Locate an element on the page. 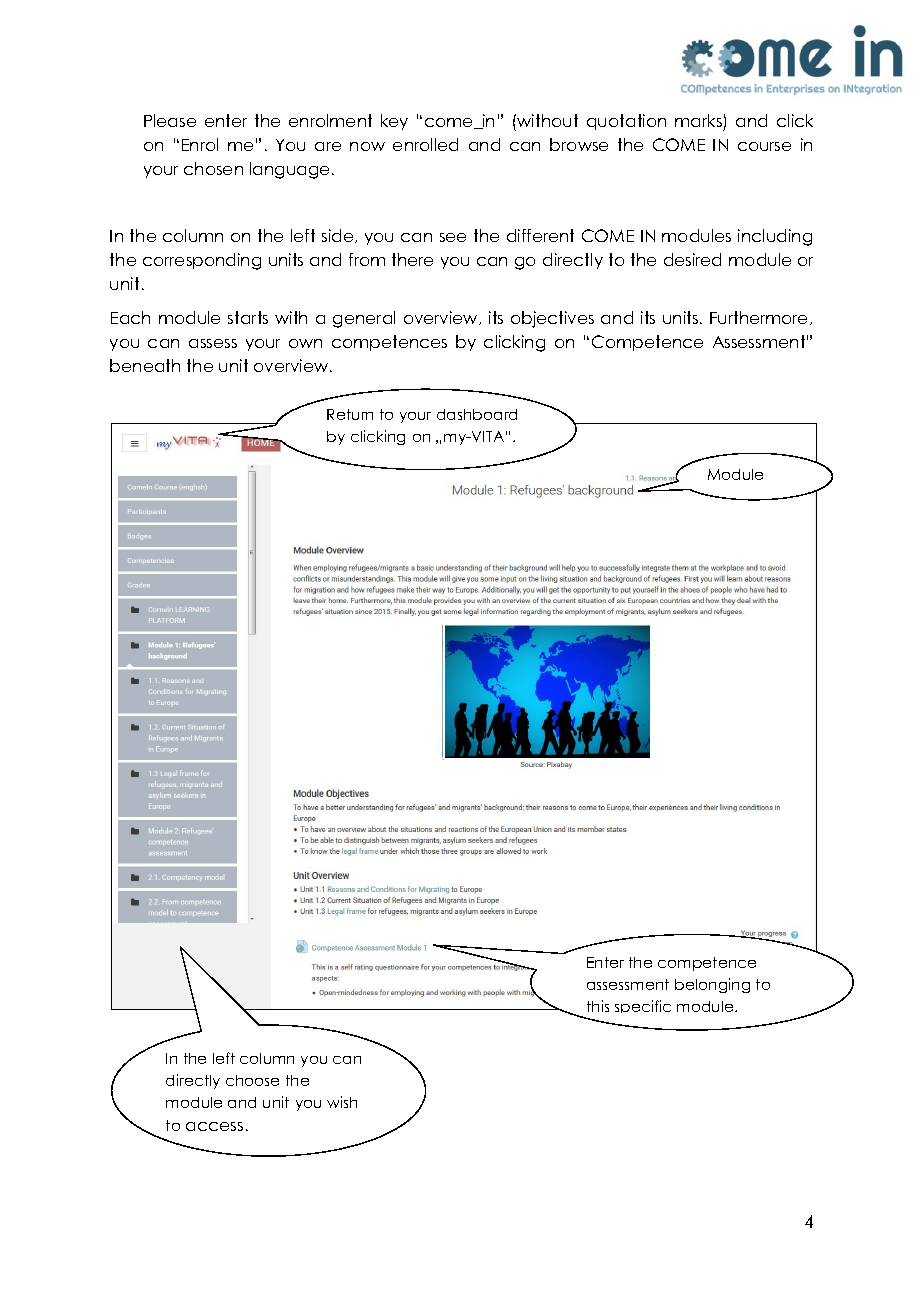  wish is located at coordinates (342, 1102).
